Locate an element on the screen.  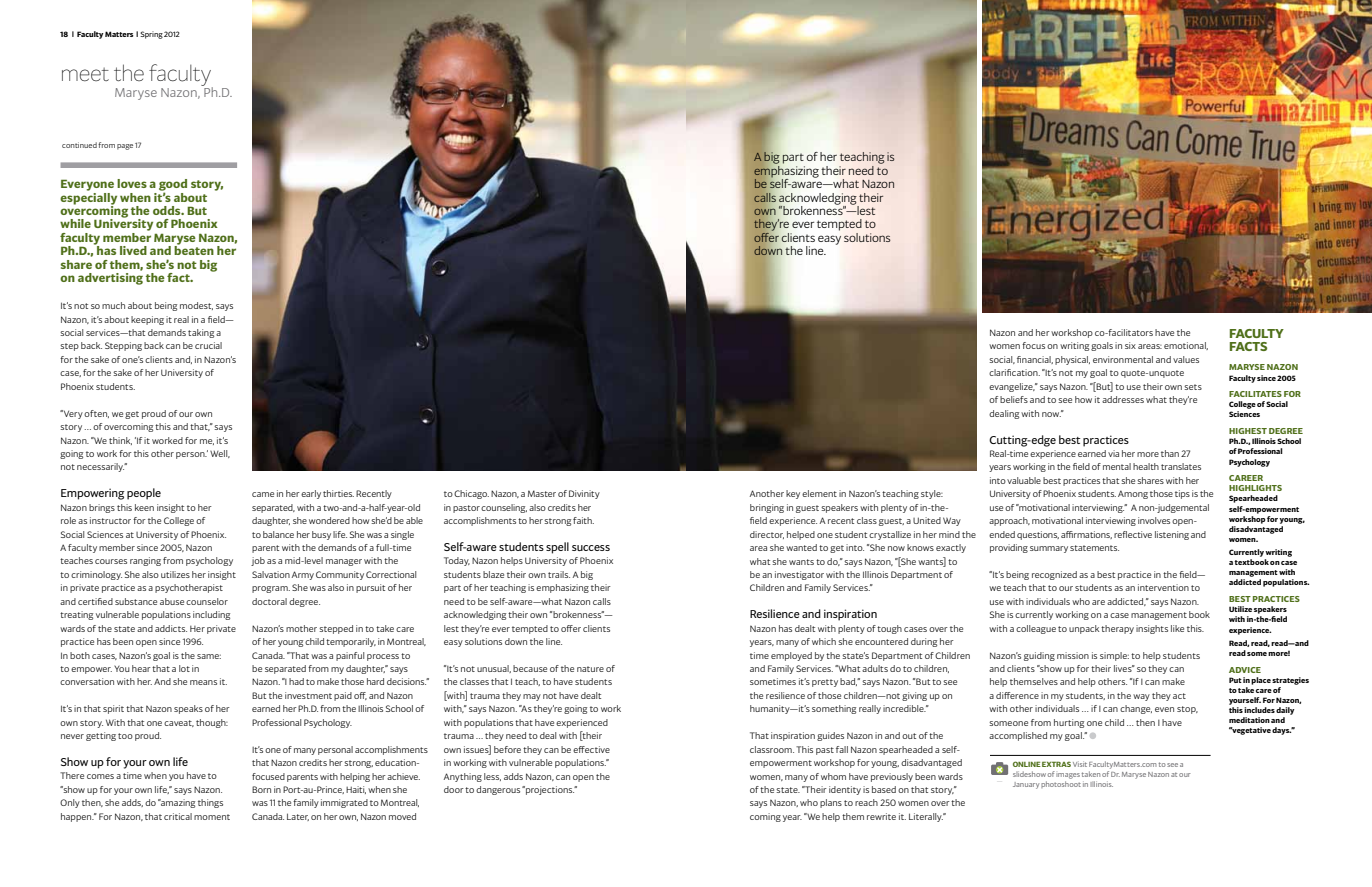
success is located at coordinates (591, 548).
